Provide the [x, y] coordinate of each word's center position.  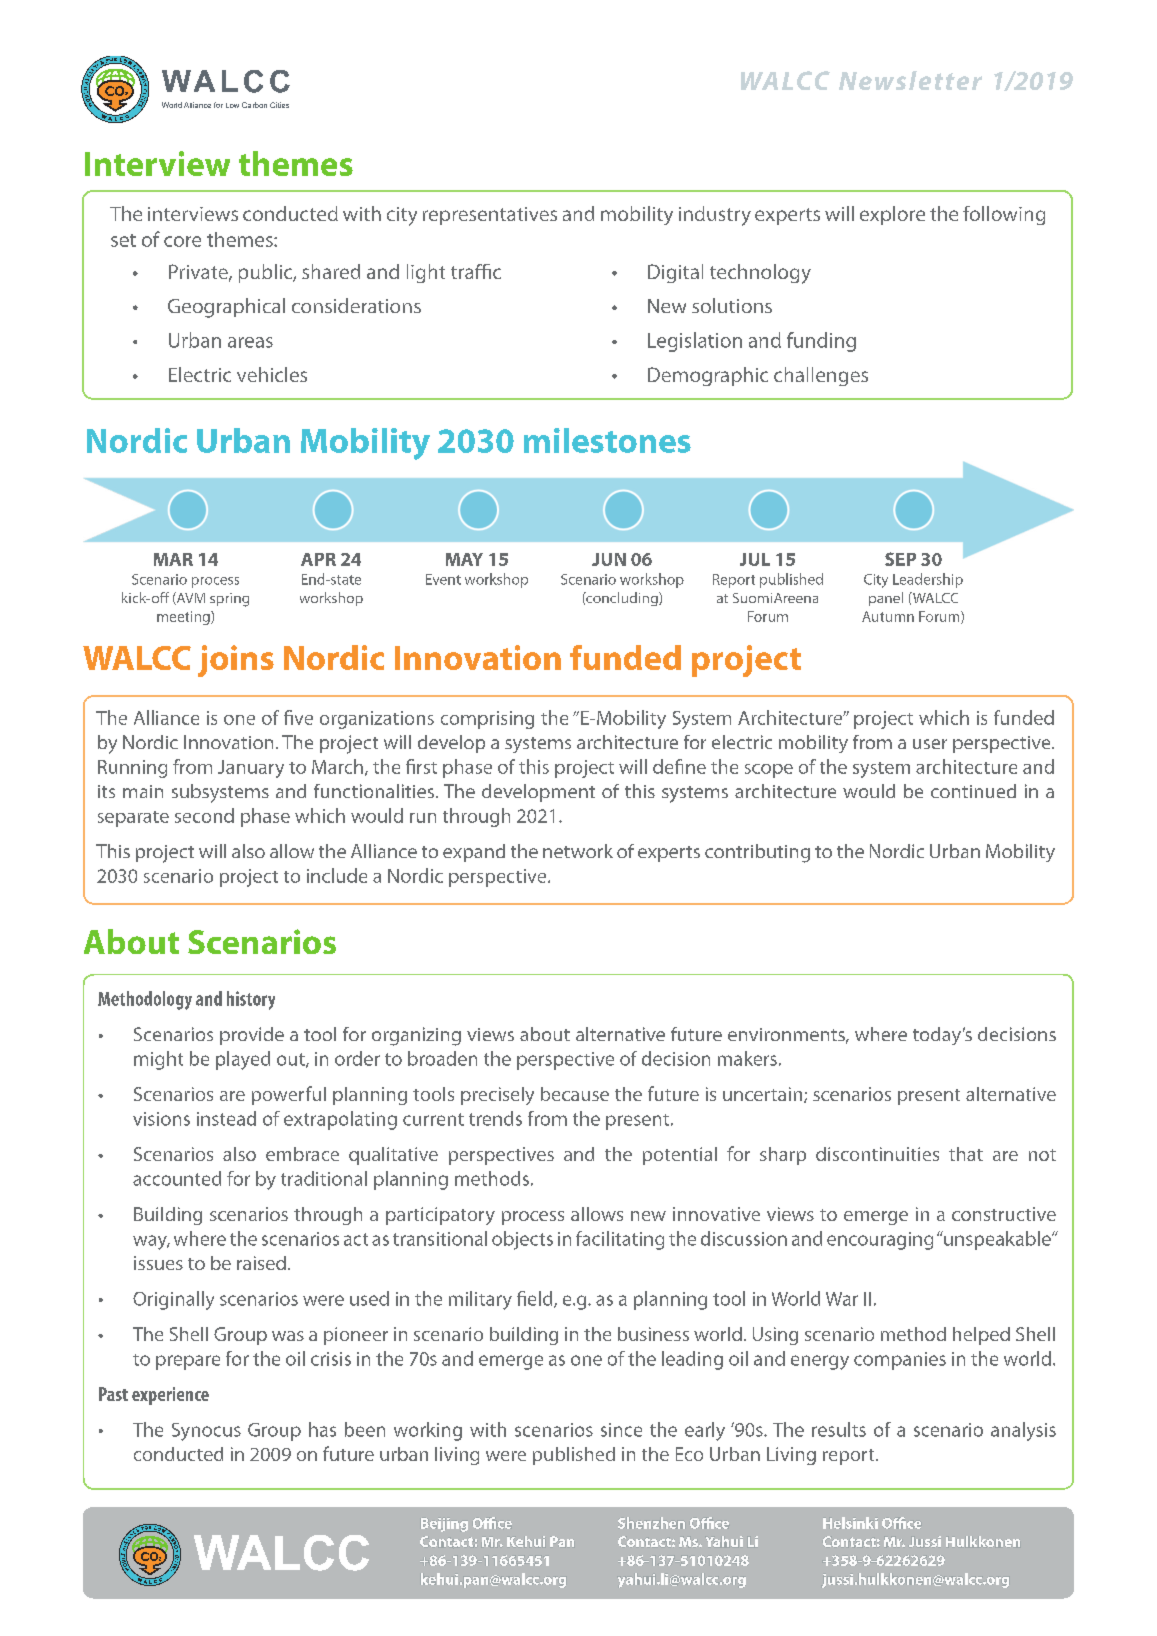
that [966, 1154]
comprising [487, 720]
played [243, 1060]
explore [892, 215]
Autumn [888, 616]
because [575, 1094]
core [182, 241]
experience [170, 1396]
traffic [476, 271]
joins [236, 661]
